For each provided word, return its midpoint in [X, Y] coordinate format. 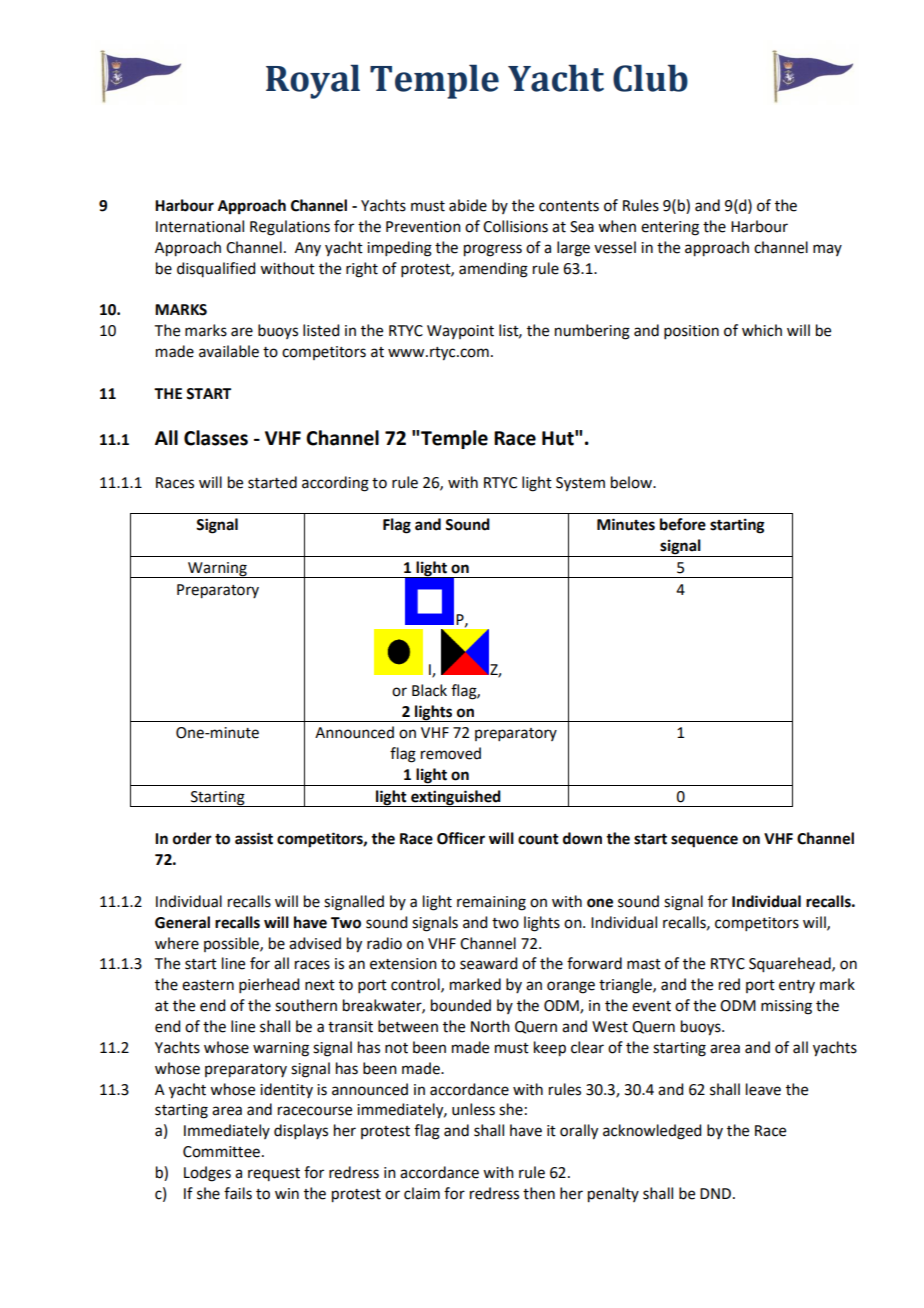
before [683, 524]
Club [650, 78]
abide [468, 205]
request [274, 1174]
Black [429, 690]
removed [451, 753]
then [539, 1193]
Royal [313, 81]
